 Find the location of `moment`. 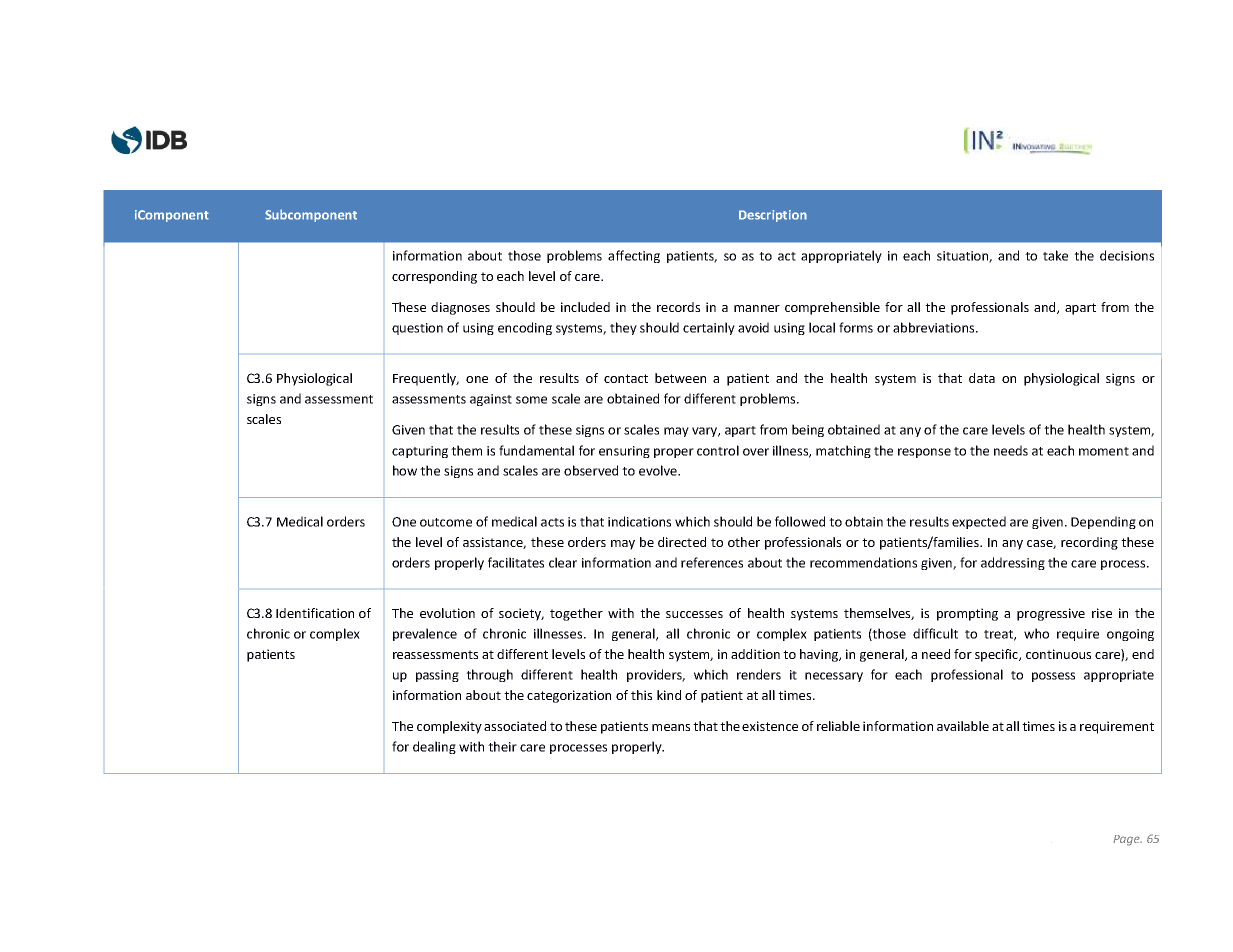

moment is located at coordinates (1104, 451).
